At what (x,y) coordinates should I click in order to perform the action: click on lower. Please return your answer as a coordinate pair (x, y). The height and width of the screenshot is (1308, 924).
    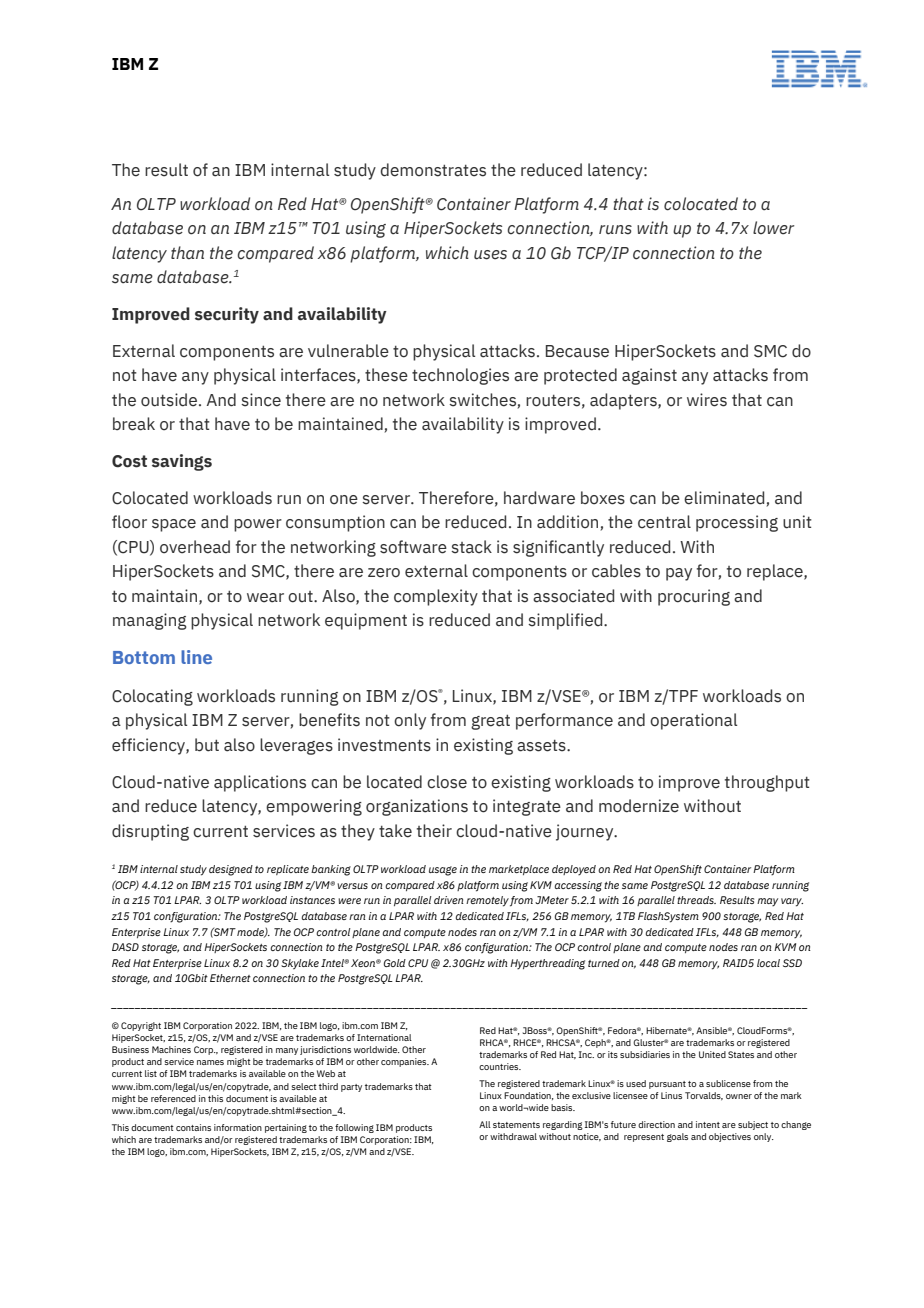
    Looking at the image, I should click on (773, 228).
